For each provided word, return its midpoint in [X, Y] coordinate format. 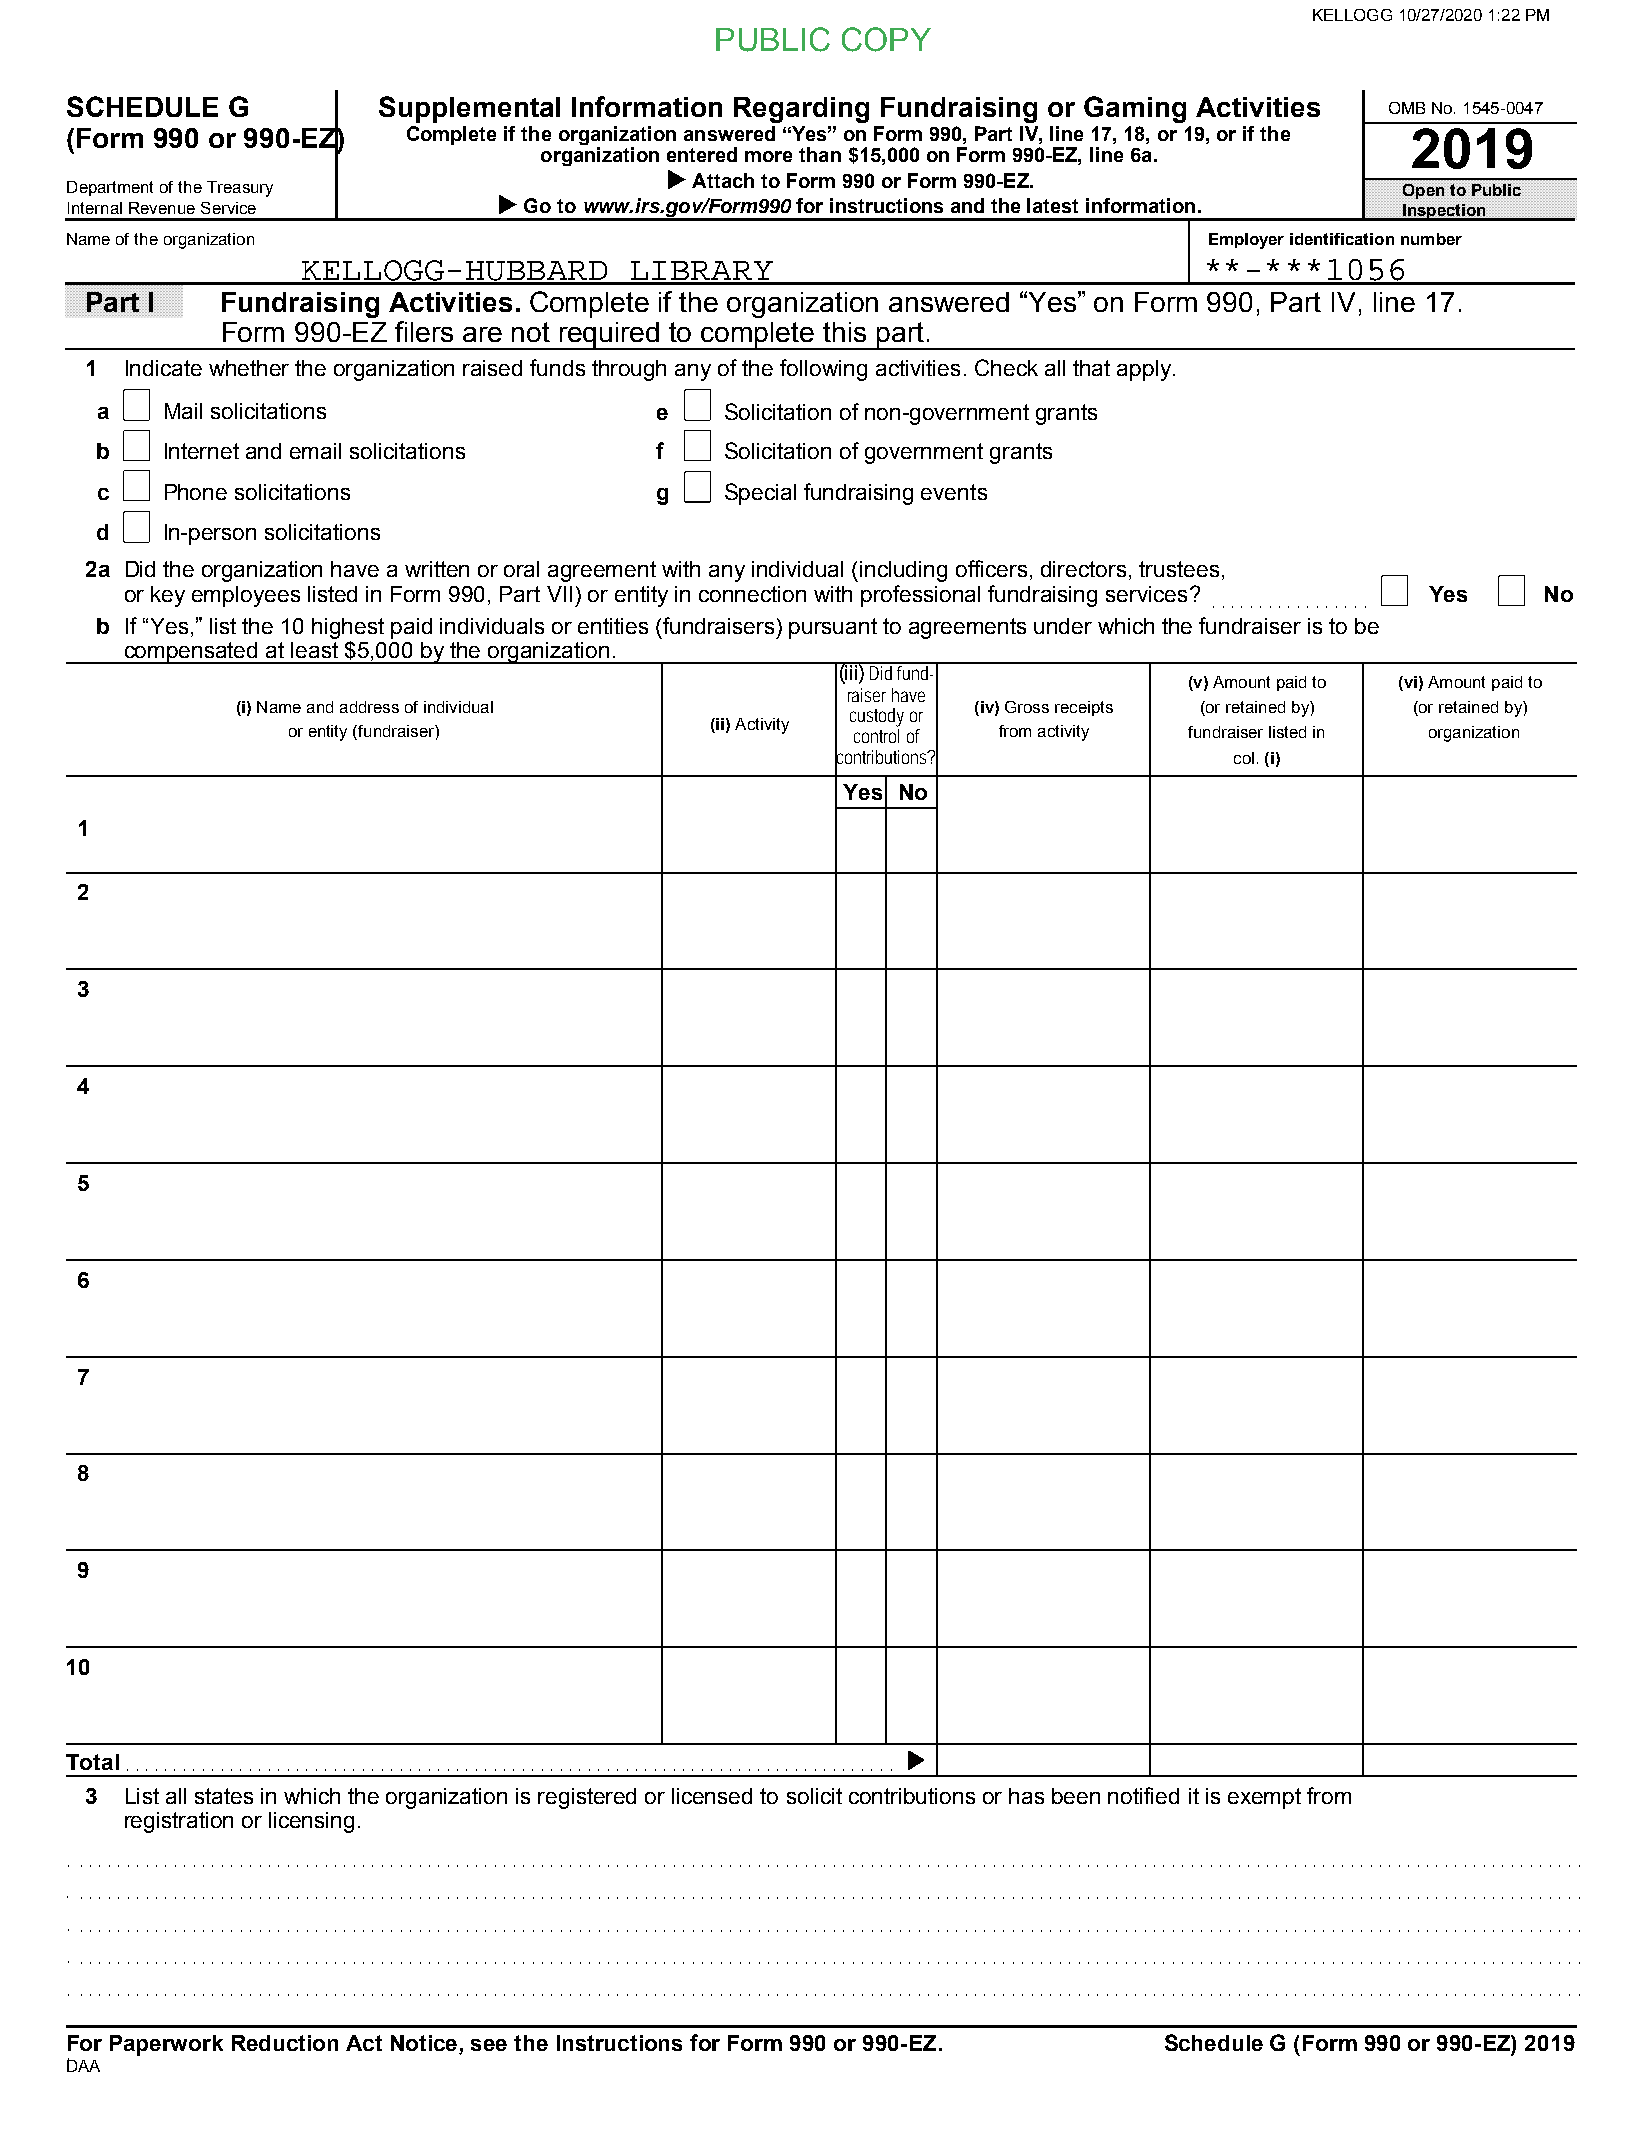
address [369, 707]
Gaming [1135, 109]
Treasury [240, 189]
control [876, 734]
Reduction [285, 2043]
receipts [1084, 708]
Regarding [801, 110]
